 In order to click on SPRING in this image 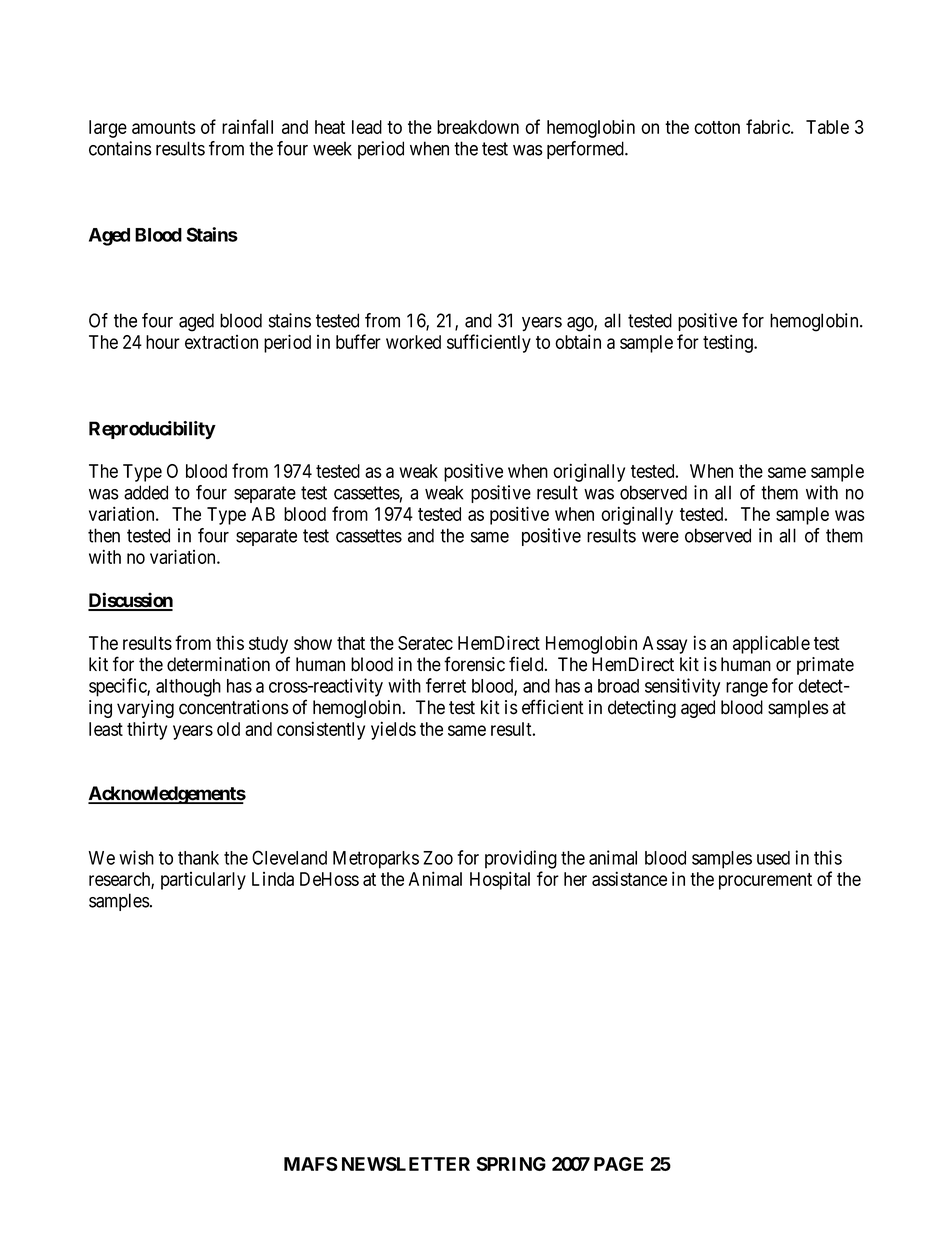, I will do `click(511, 1164)`.
